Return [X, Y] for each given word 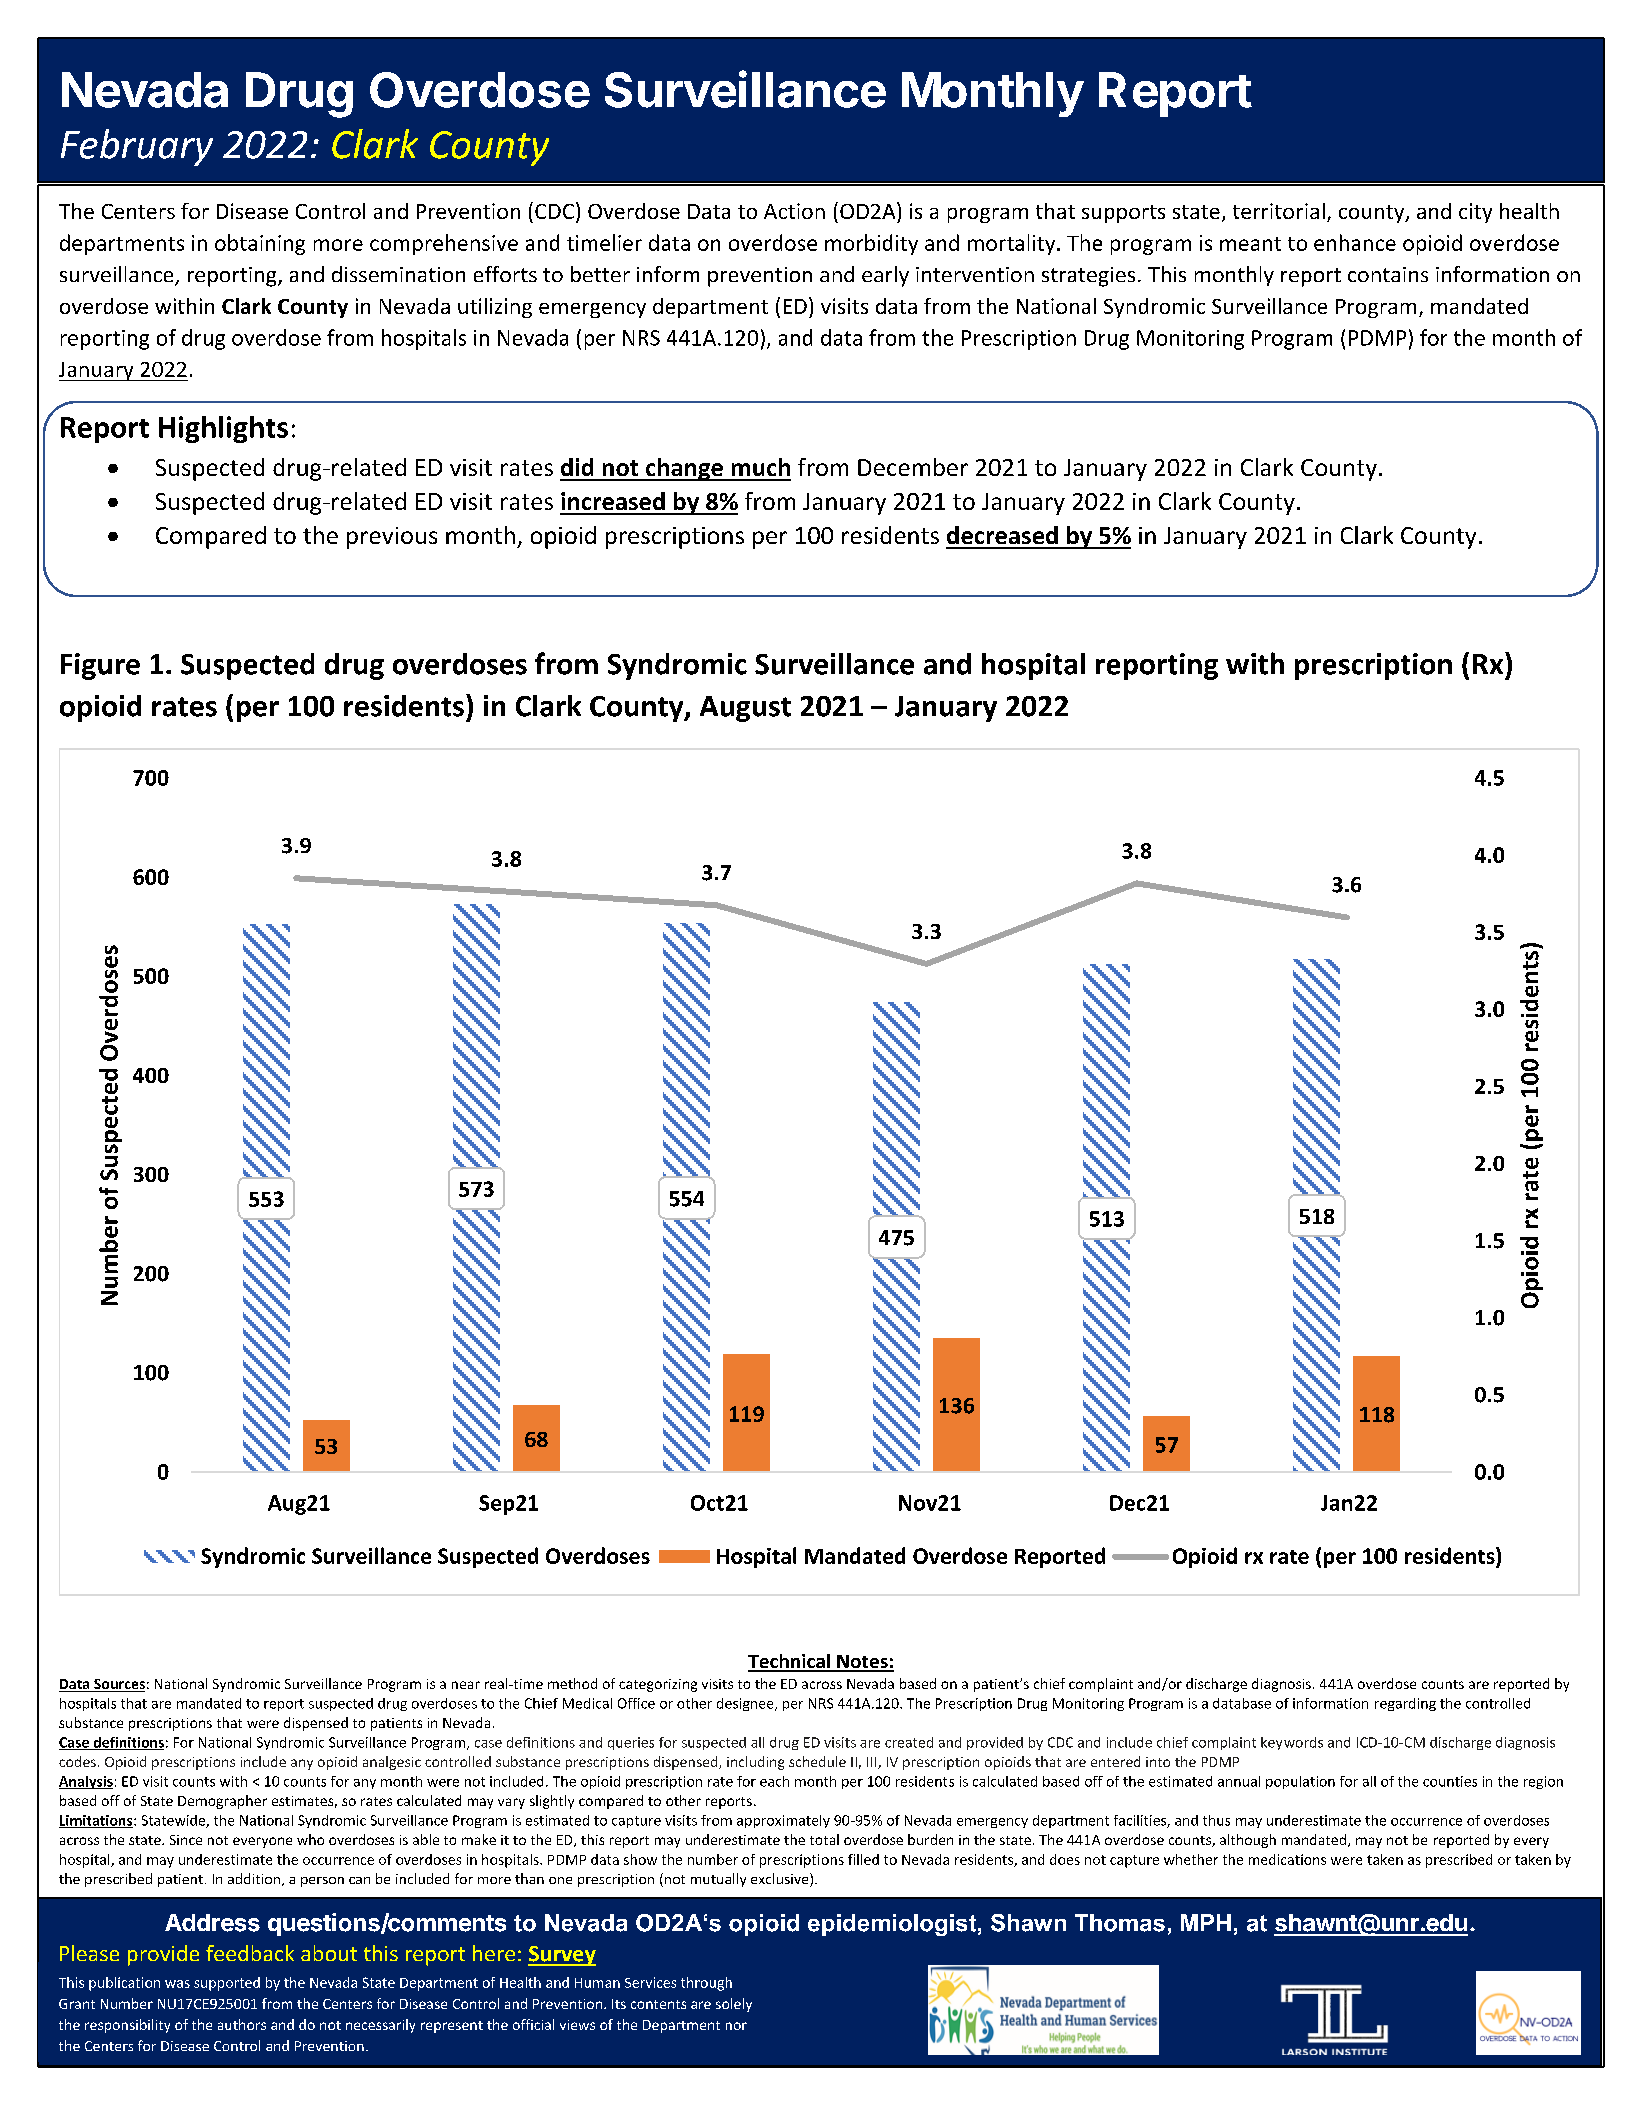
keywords [1292, 1743]
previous [392, 538]
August [745, 709]
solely [734, 2005]
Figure [100, 666]
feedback [250, 1953]
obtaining [260, 244]
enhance [1355, 242]
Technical [790, 1662]
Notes [862, 1663]
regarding [1405, 1704]
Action [794, 211]
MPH [1206, 1922]
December [913, 467]
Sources [118, 1685]
